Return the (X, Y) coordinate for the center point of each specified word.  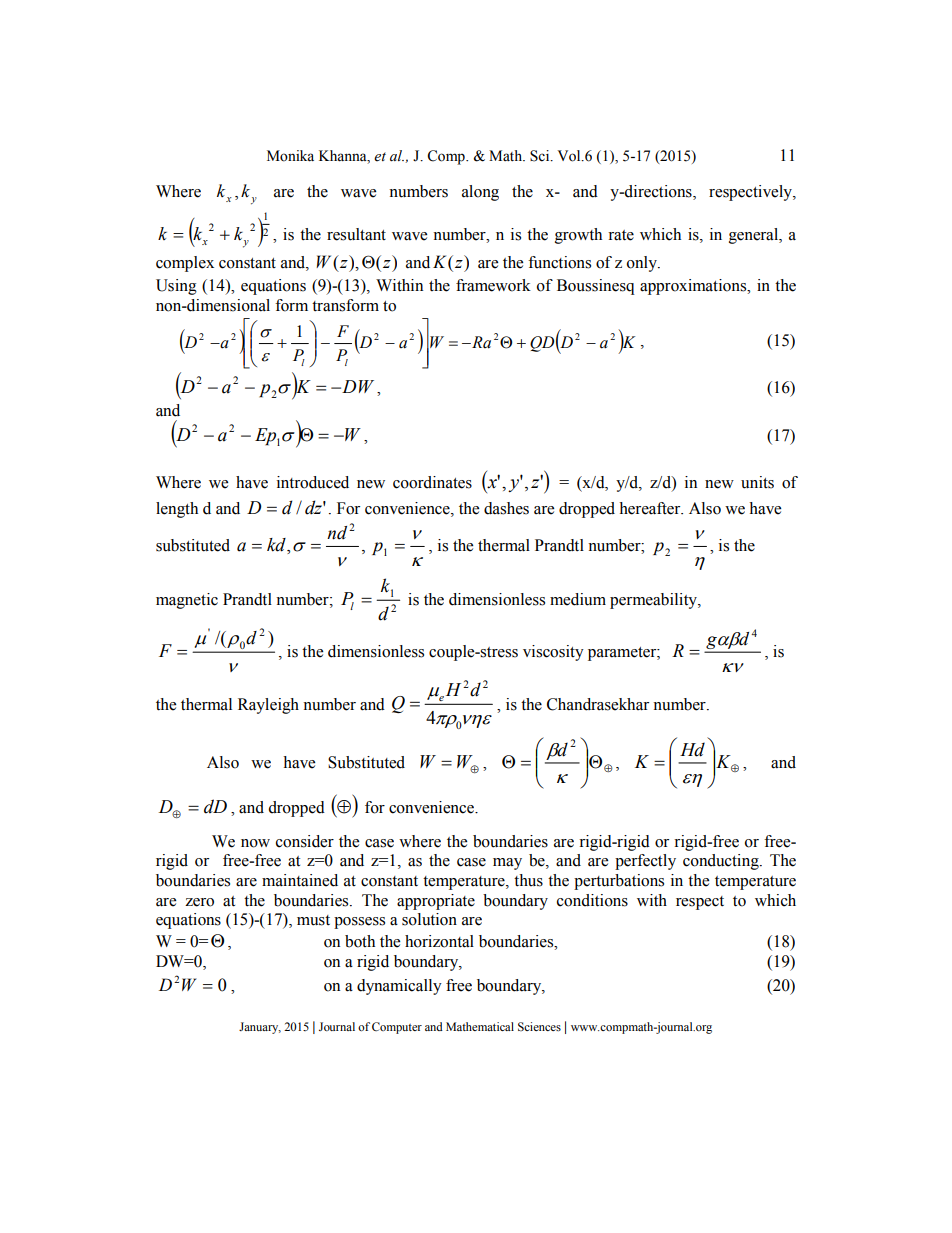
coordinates (432, 482)
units (757, 482)
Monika (290, 156)
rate (621, 235)
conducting (722, 862)
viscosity (553, 653)
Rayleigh (268, 706)
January (260, 1028)
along (480, 193)
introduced (313, 482)
